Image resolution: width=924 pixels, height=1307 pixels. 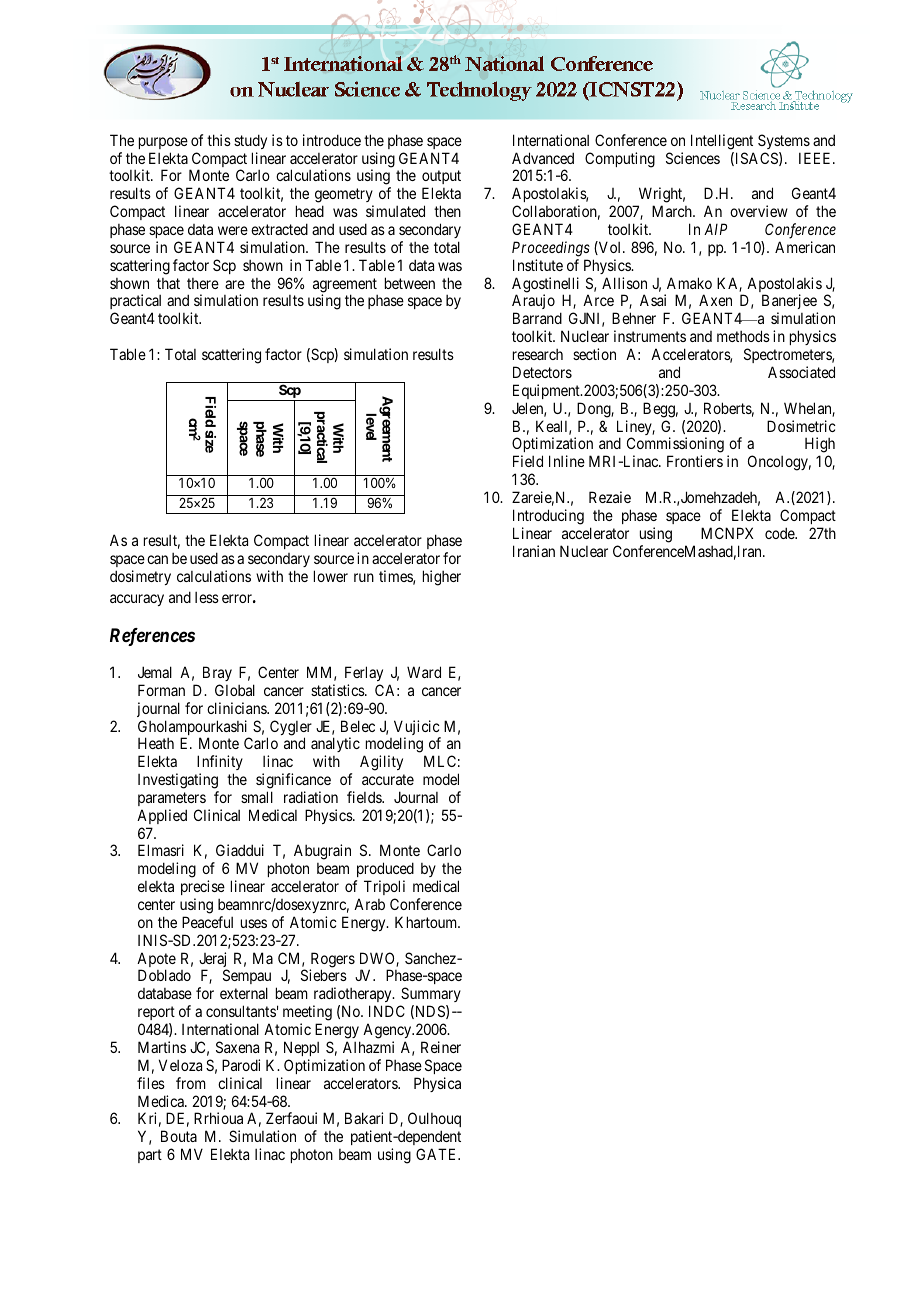 I want to click on Bray, so click(x=217, y=673).
